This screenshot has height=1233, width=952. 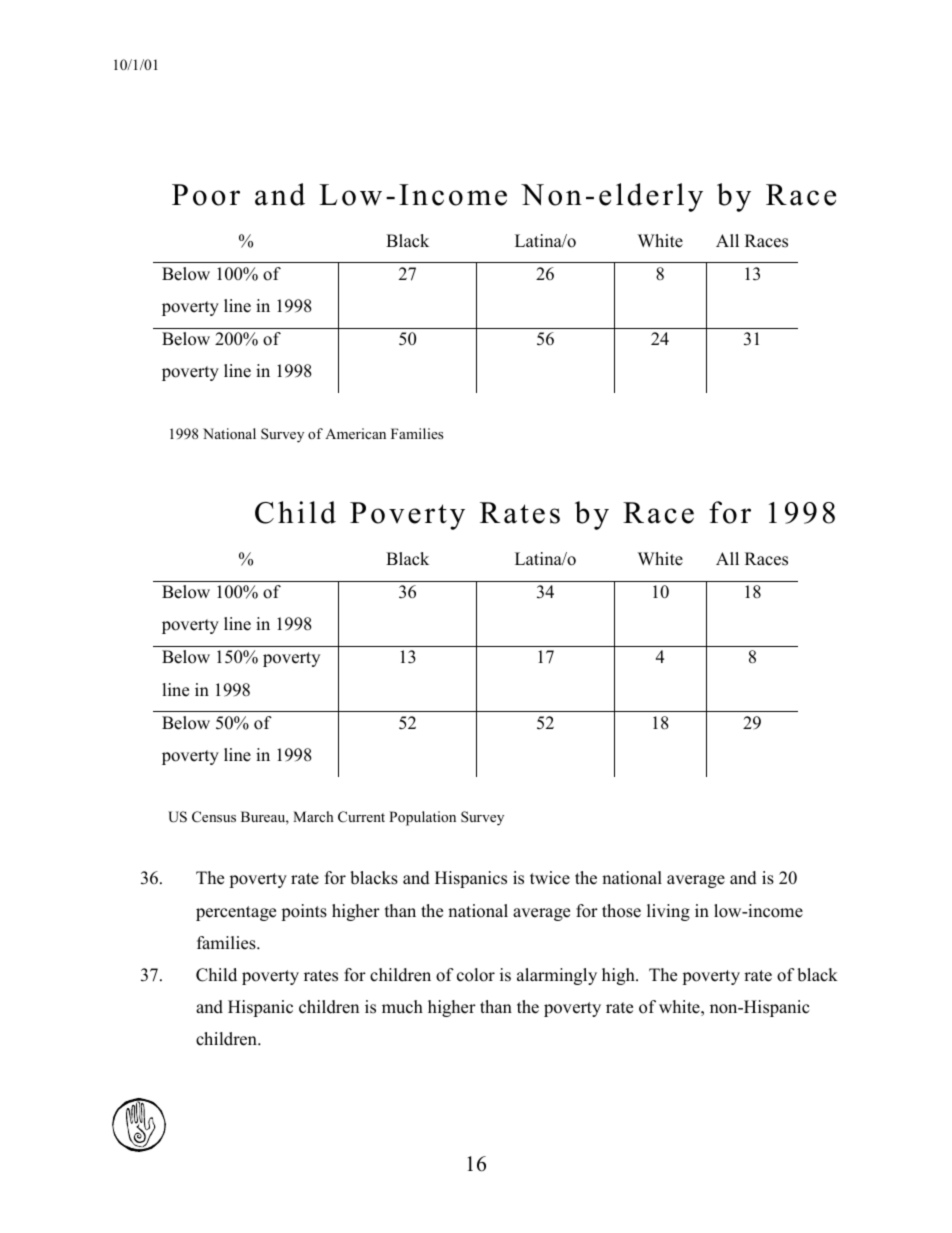 What do you see at coordinates (557, 976) in the screenshot?
I see `alarmingly` at bounding box center [557, 976].
